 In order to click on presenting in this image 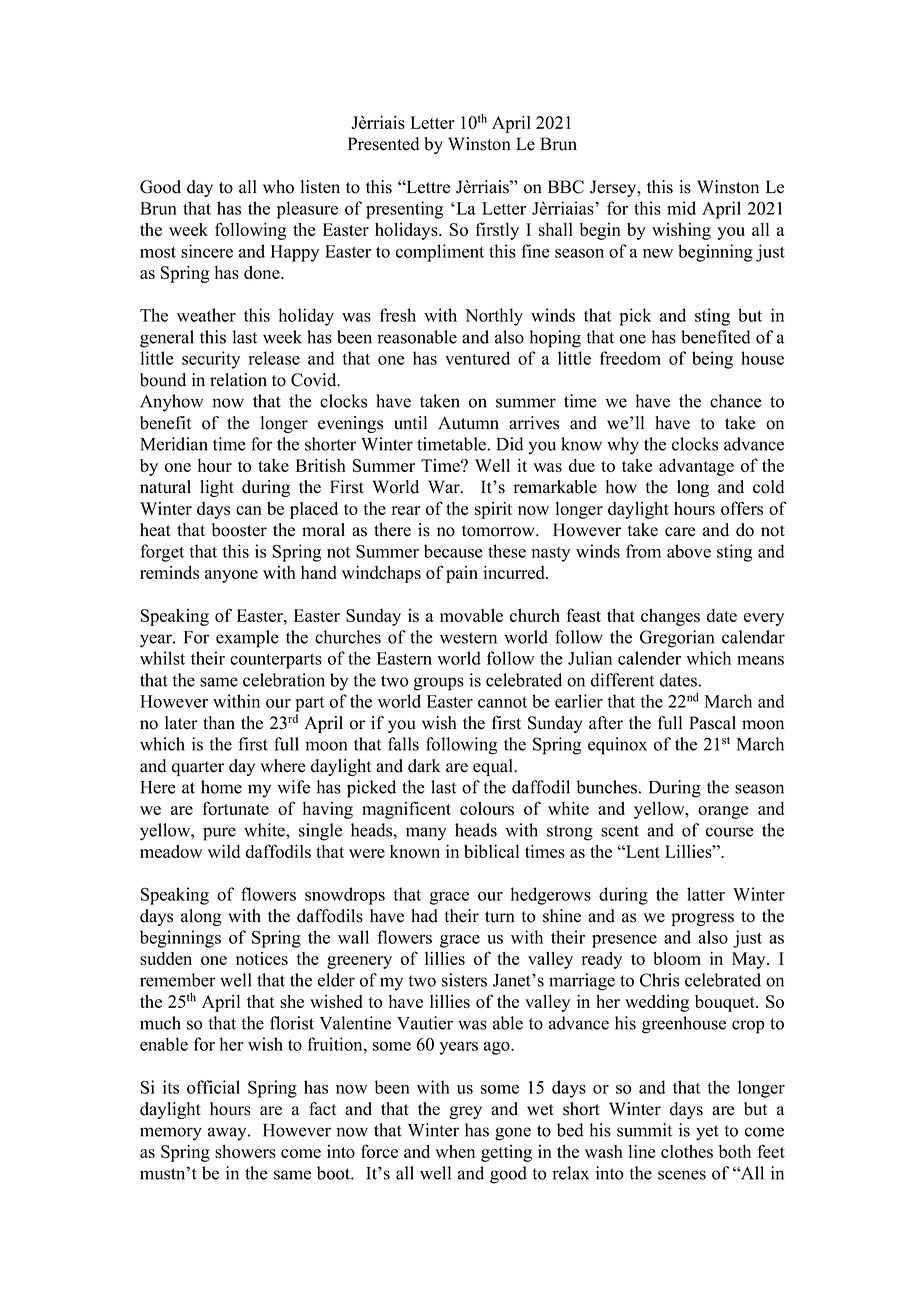, I will do `click(404, 210)`.
